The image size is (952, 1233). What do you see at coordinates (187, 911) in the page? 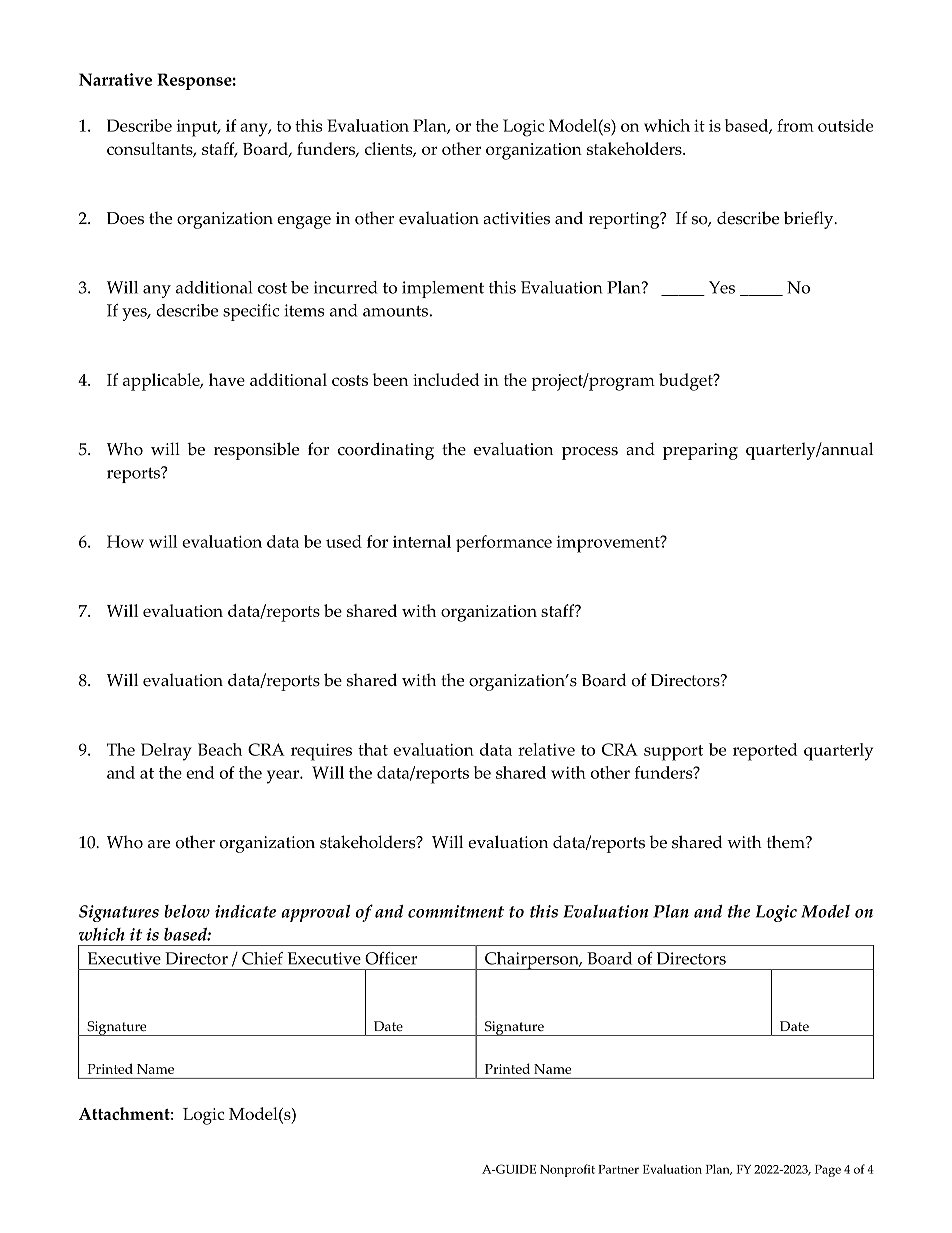
I see `below` at bounding box center [187, 911].
